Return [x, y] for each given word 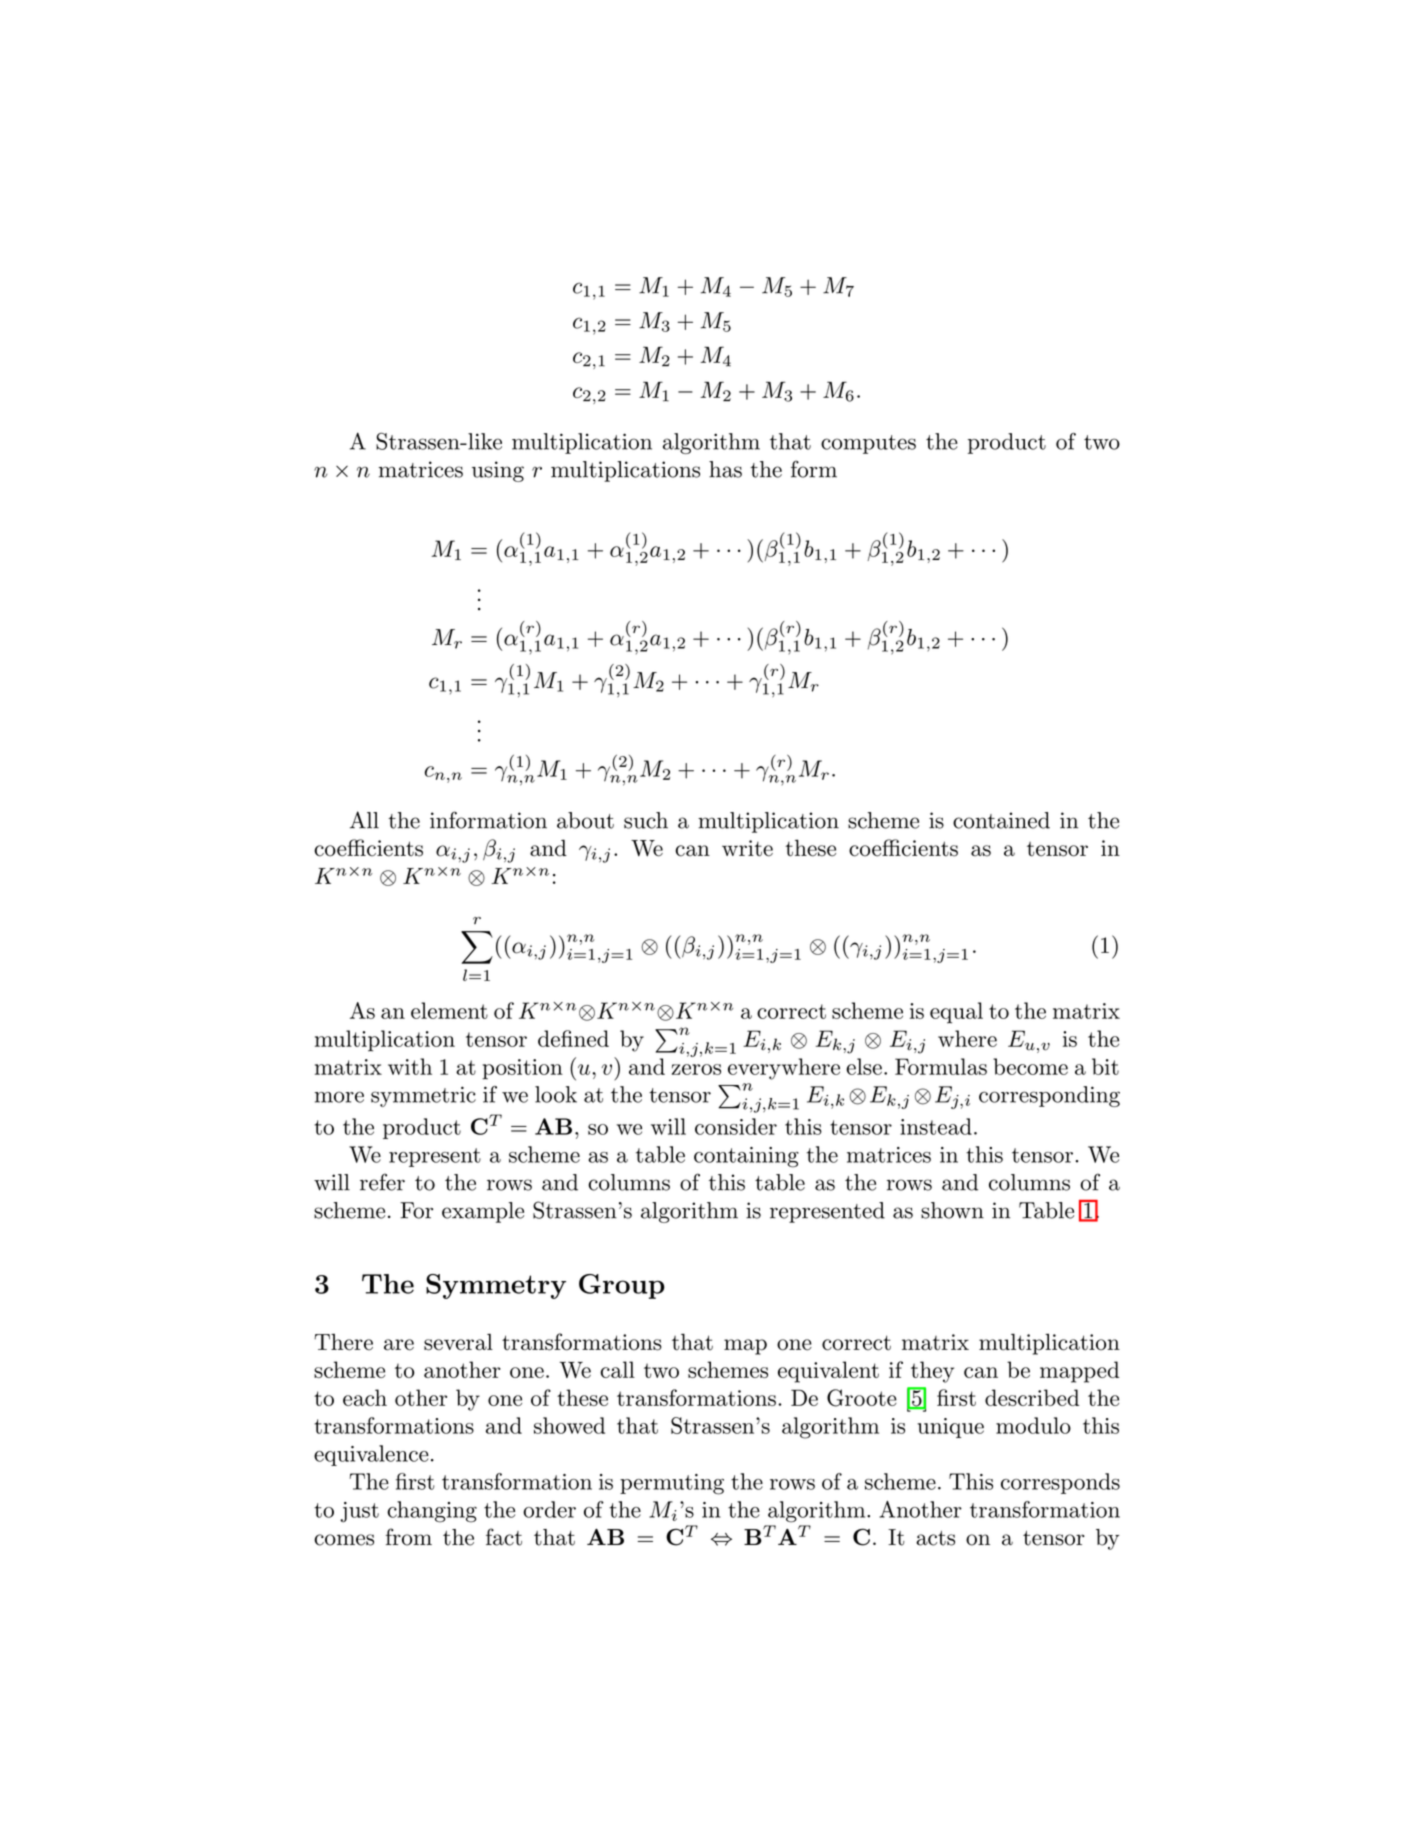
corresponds [1060, 1483]
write [747, 848]
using [498, 471]
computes [868, 444]
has [725, 469]
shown [952, 1210]
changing [432, 1512]
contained [1001, 820]
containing [746, 1157]
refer [382, 1182]
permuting [672, 1484]
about [585, 820]
